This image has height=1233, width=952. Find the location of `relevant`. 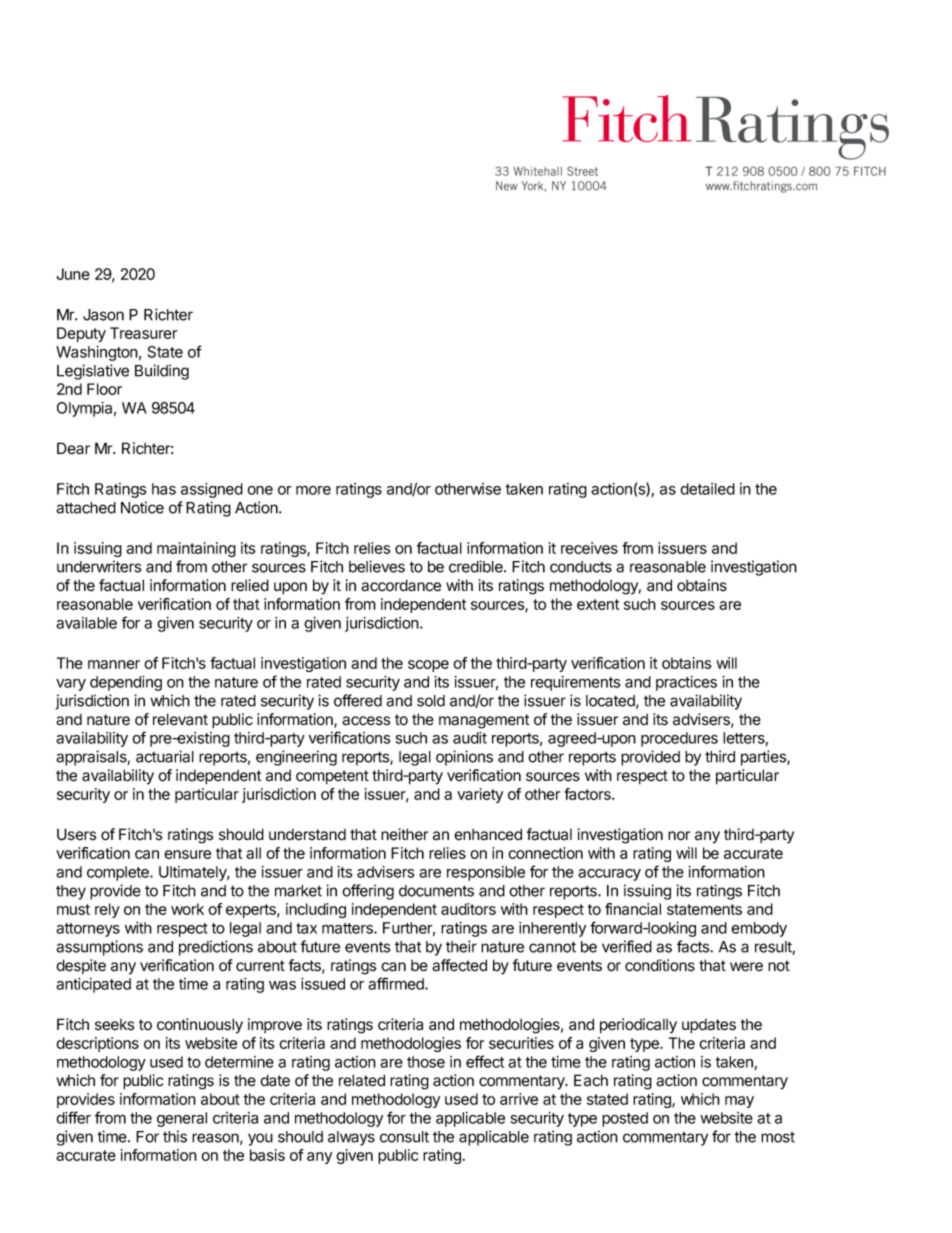

relevant is located at coordinates (180, 719).
